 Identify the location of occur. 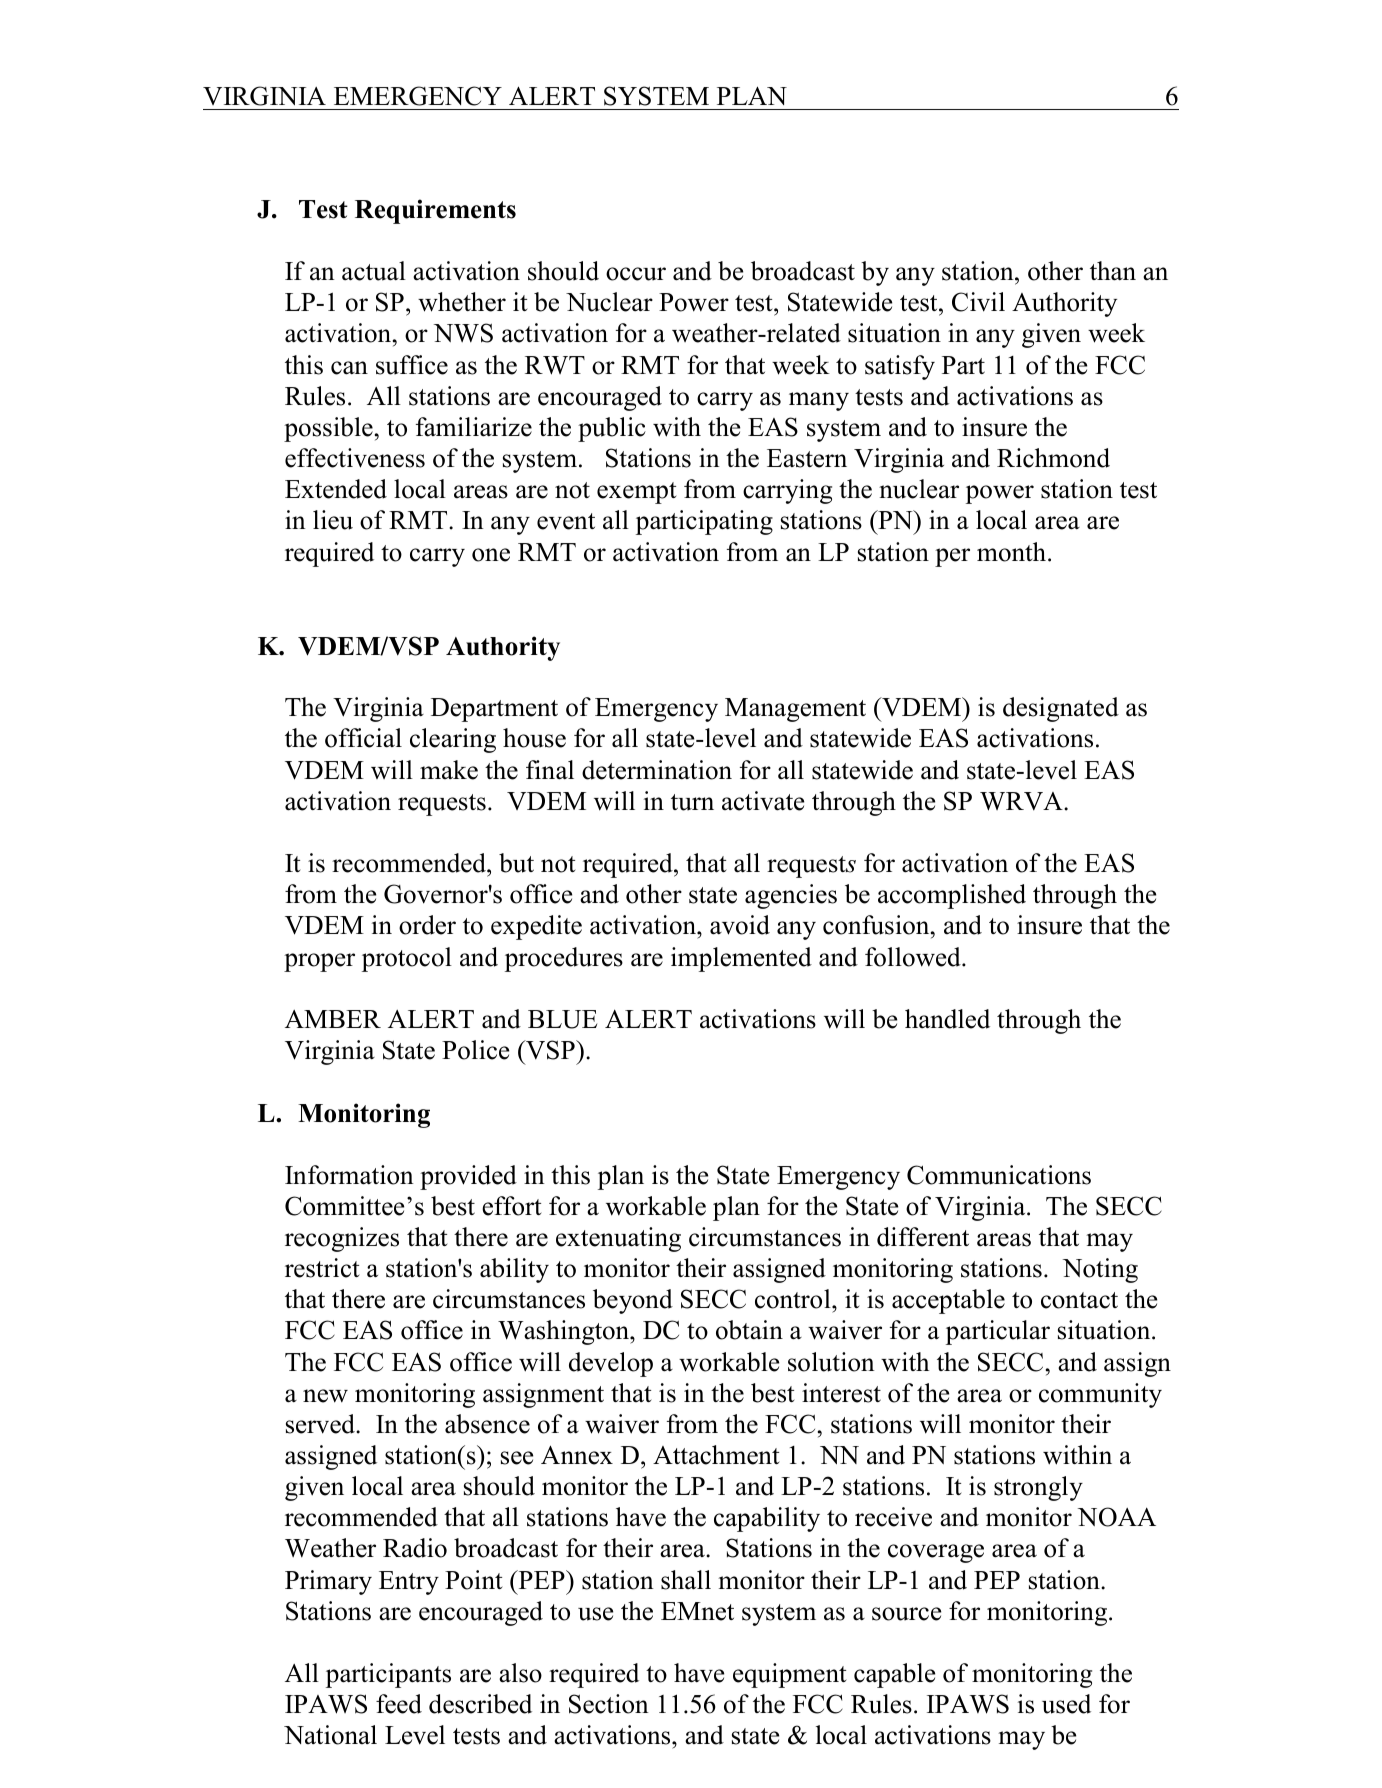
(636, 274).
